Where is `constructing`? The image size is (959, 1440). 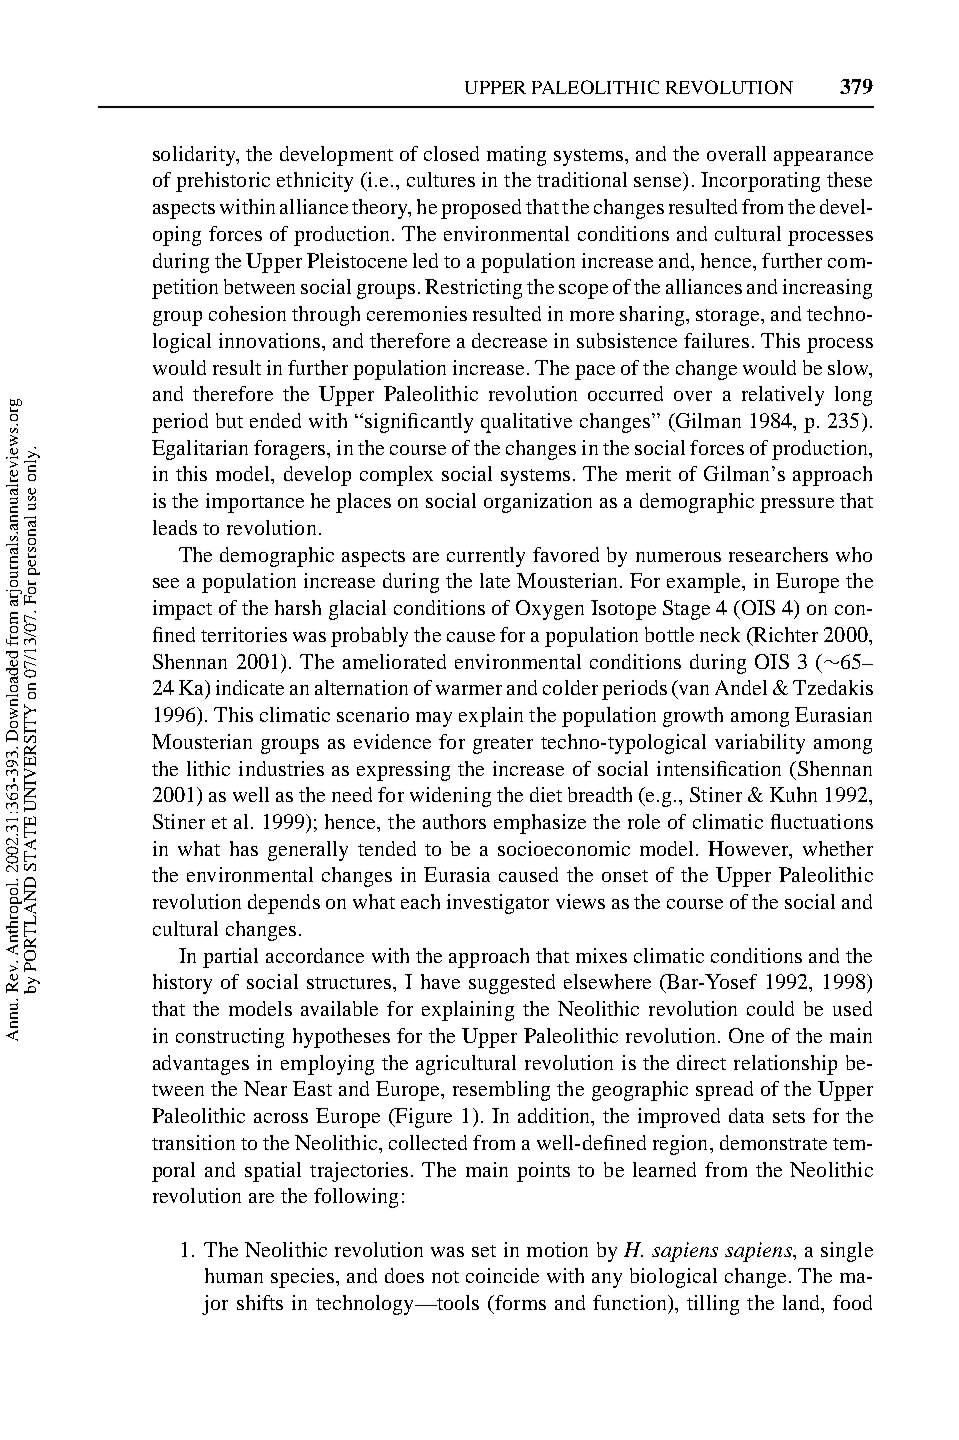
constructing is located at coordinates (230, 1038).
